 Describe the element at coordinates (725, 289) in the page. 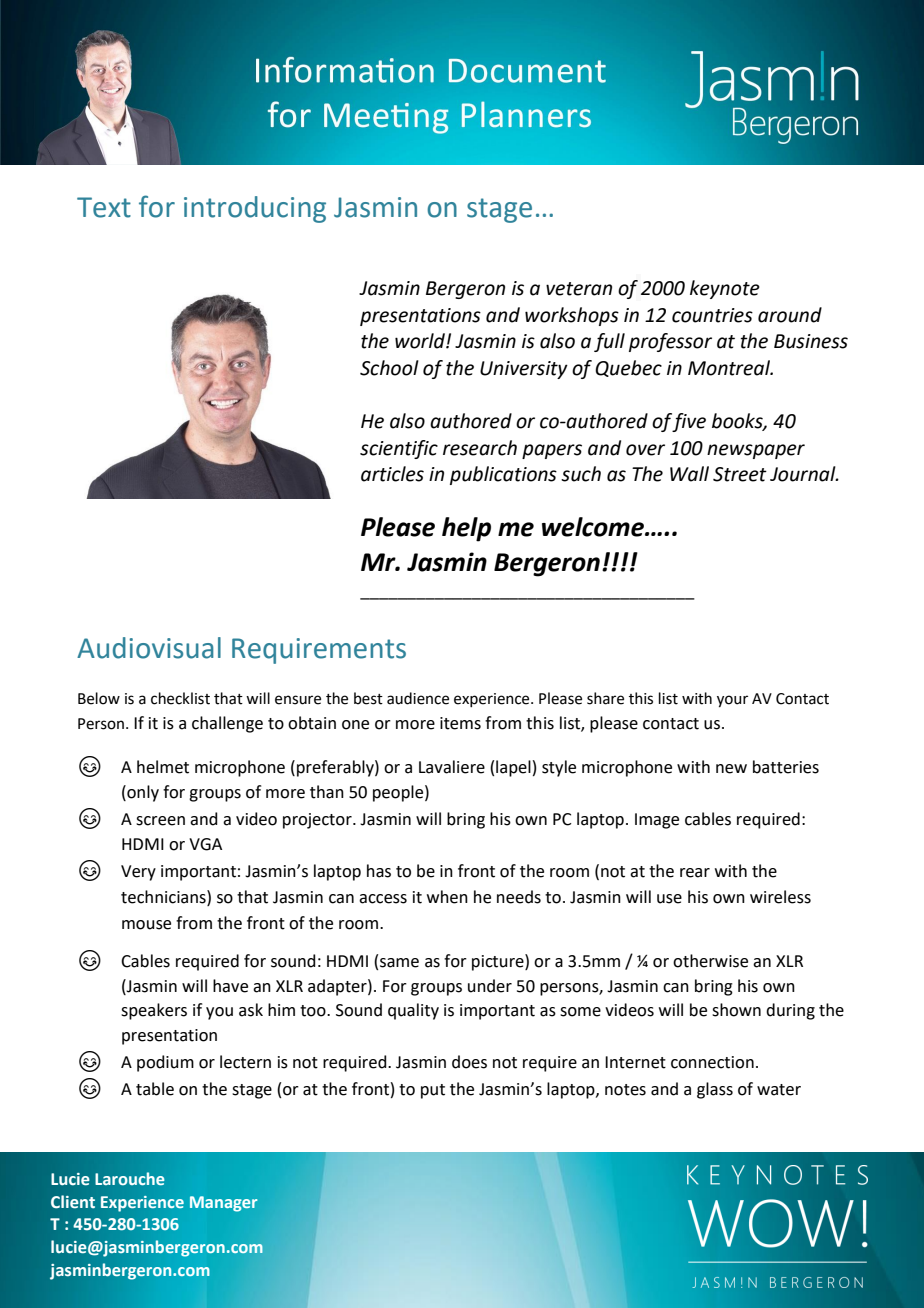

I see `keynote` at that location.
